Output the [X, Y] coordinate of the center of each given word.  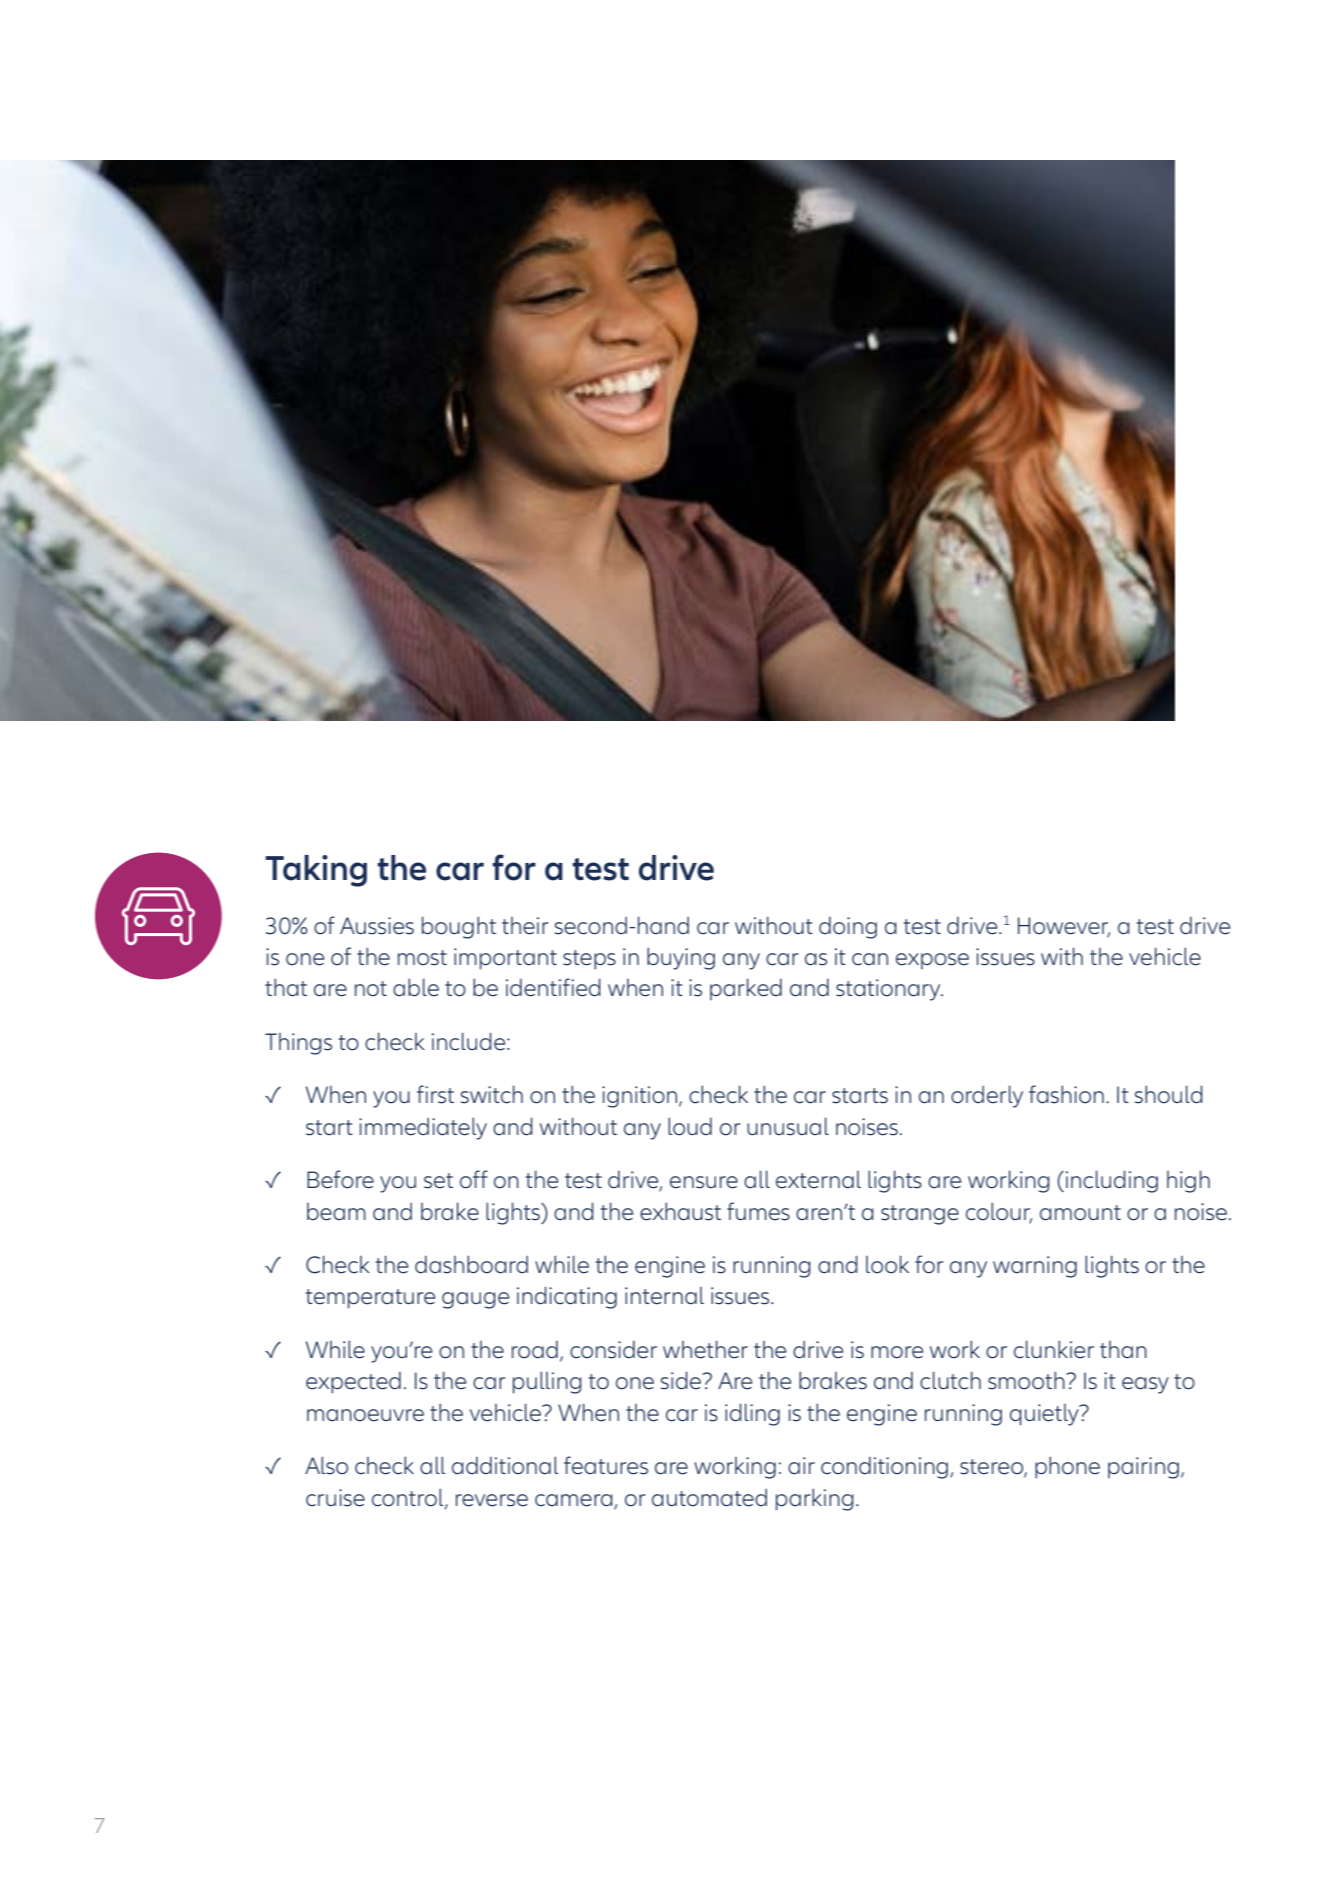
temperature [370, 1299]
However [1064, 926]
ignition [641, 1097]
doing [848, 928]
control [409, 1498]
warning [1035, 1267]
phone [1067, 1468]
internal [664, 1296]
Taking [316, 871]
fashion [1066, 1094]
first [435, 1094]
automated [709, 1498]
